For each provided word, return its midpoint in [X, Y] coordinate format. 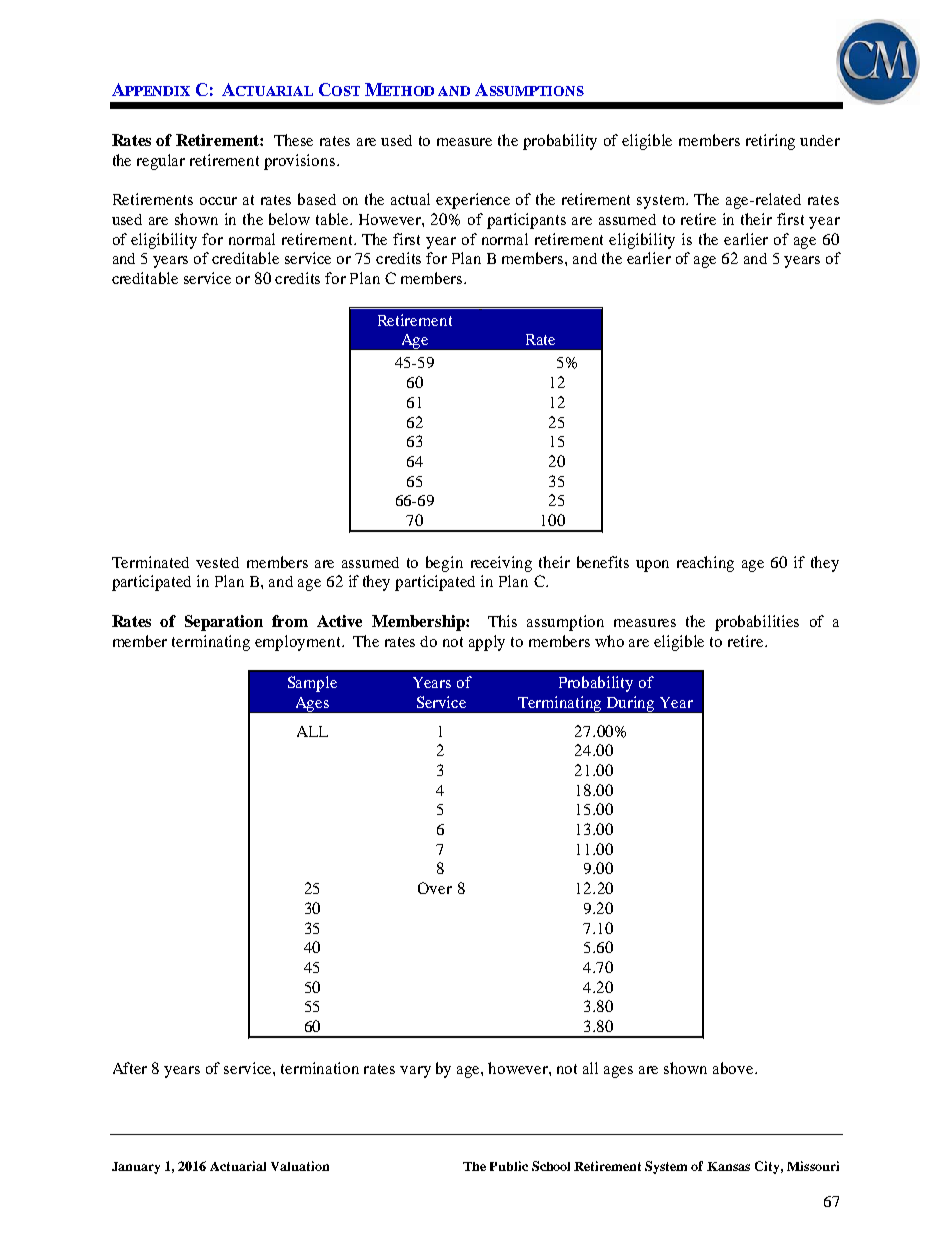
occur [218, 201]
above [734, 1068]
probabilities [757, 623]
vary [415, 1072]
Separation [224, 623]
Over [435, 888]
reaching [705, 564]
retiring [770, 142]
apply [487, 643]
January [136, 1168]
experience [473, 201]
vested [217, 562]
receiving [501, 564]
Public [509, 1166]
